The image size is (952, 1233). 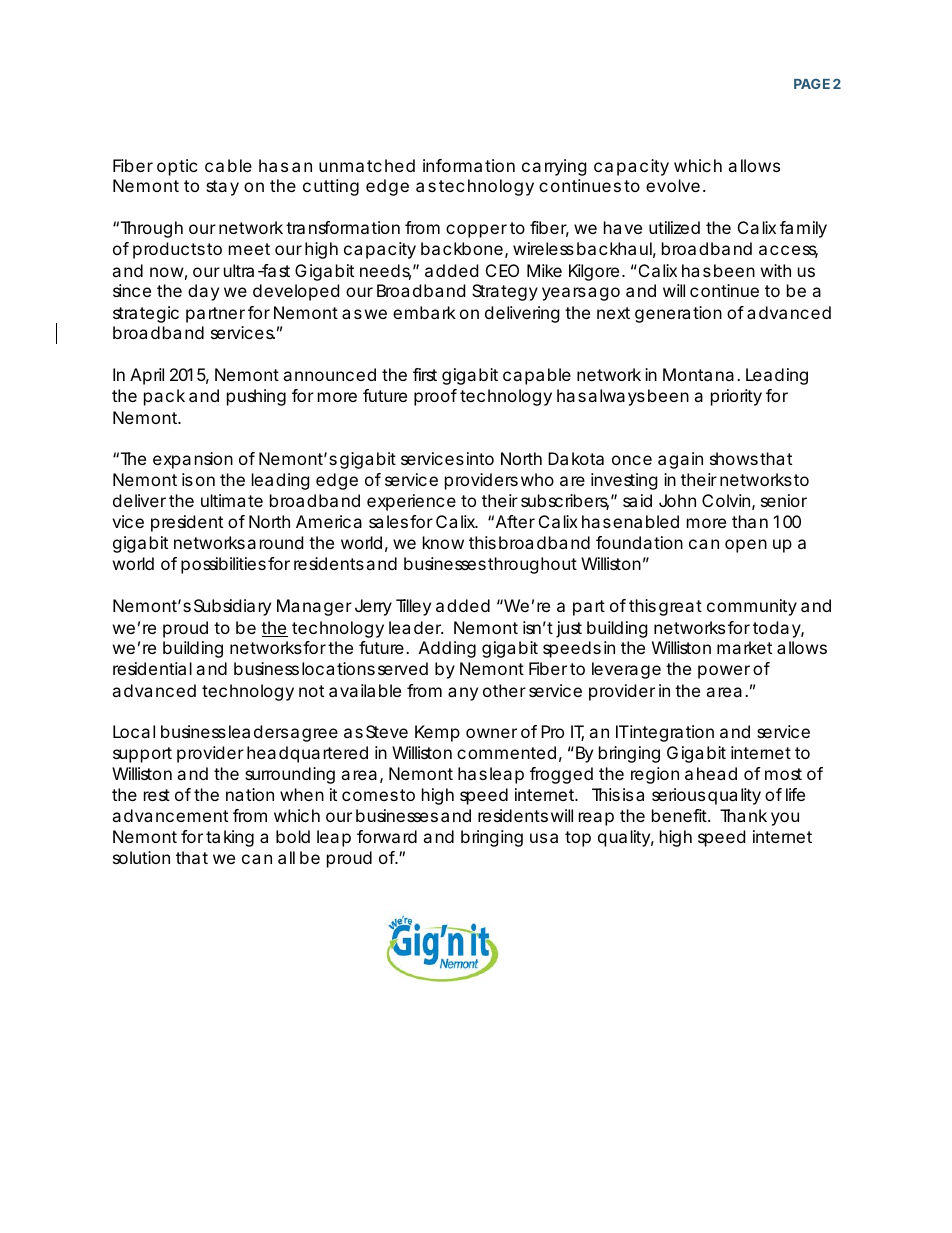 I want to click on evolve, so click(x=673, y=185).
